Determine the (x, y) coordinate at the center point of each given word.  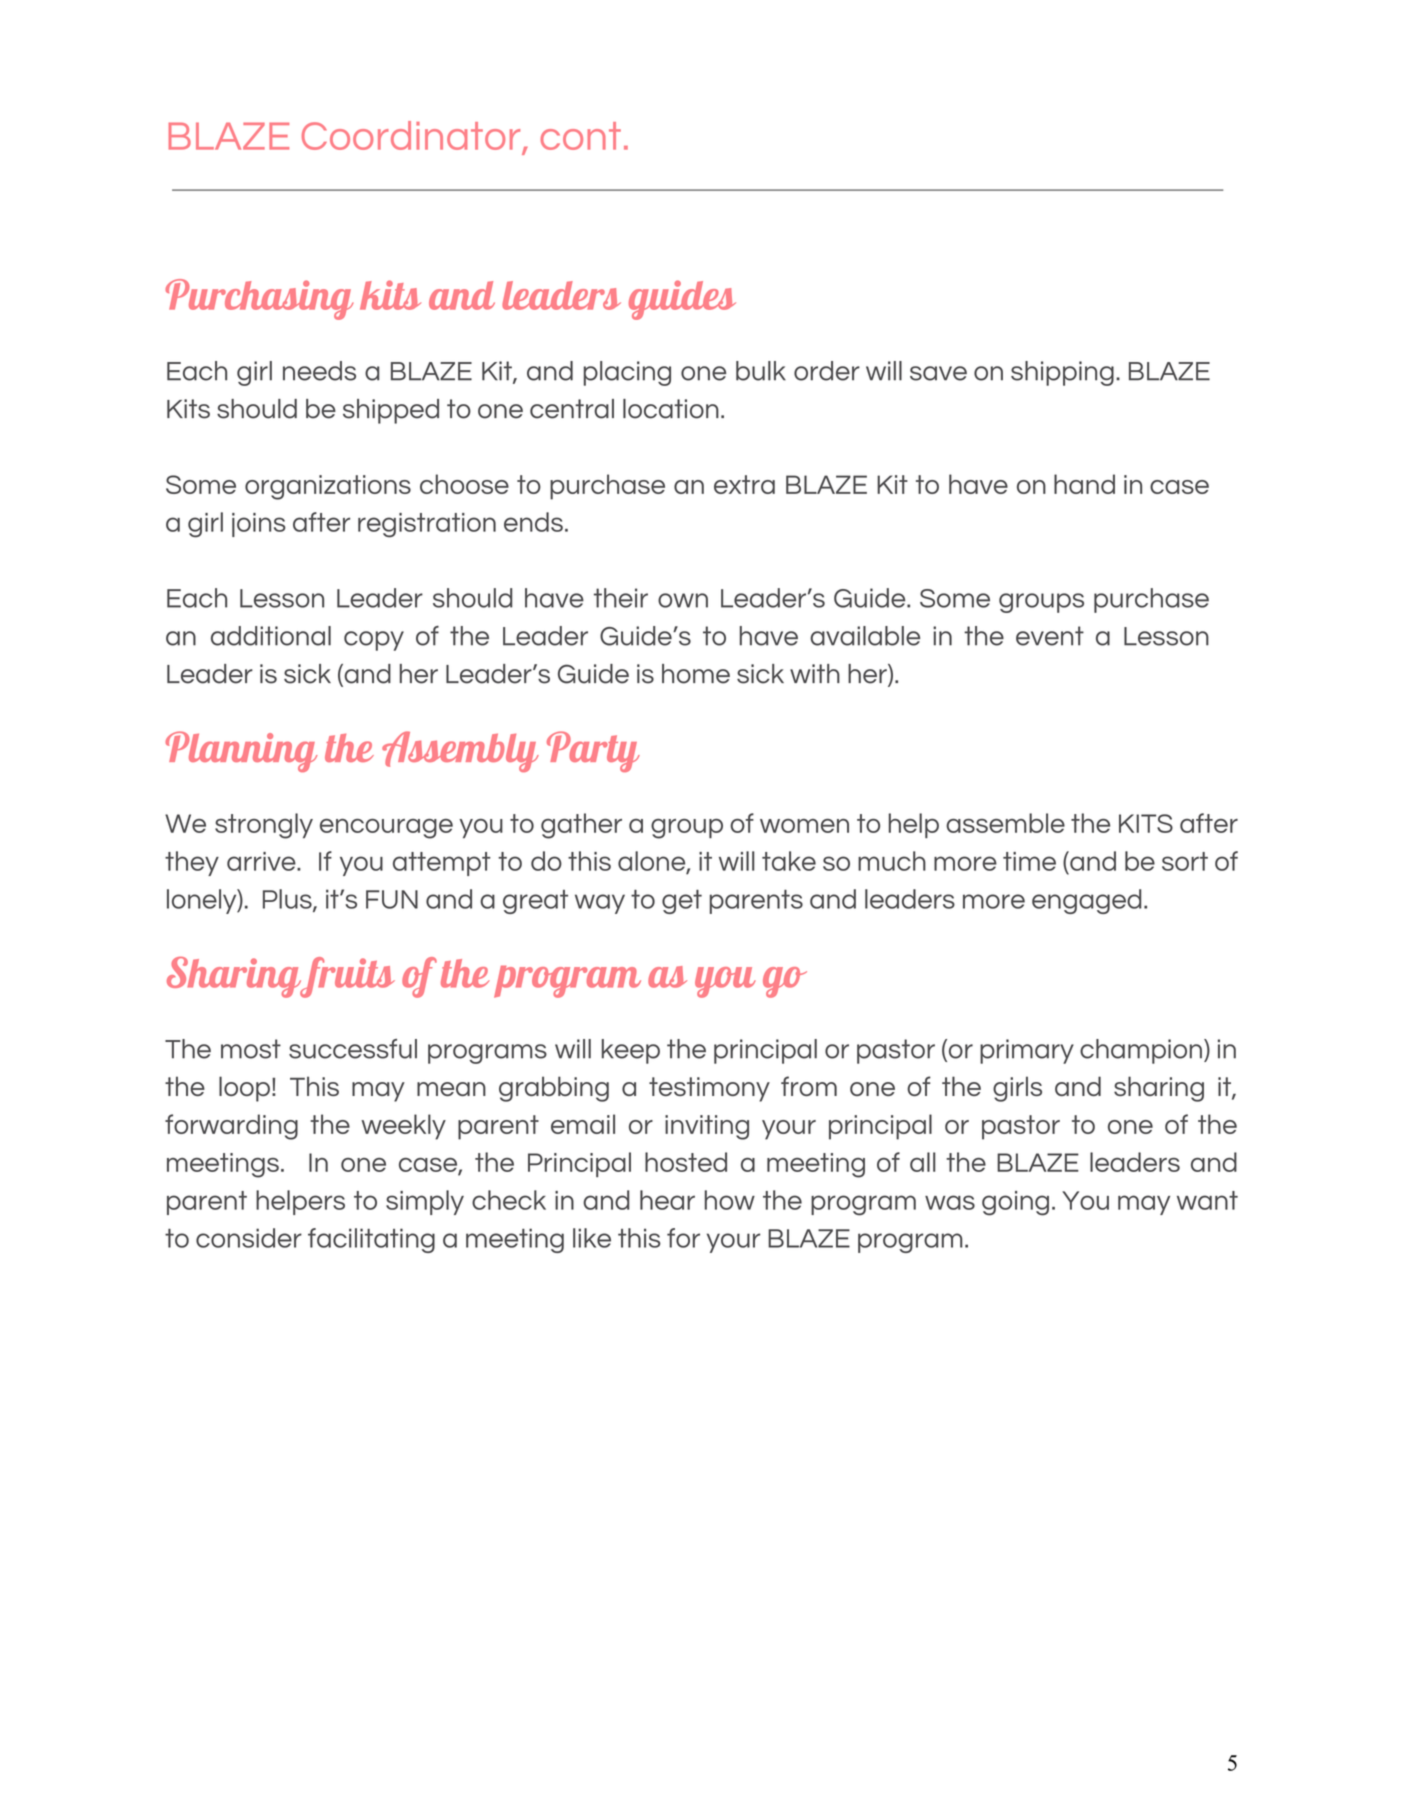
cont (581, 136)
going (1015, 1203)
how (730, 1200)
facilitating (371, 1240)
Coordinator (411, 135)
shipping (1062, 373)
